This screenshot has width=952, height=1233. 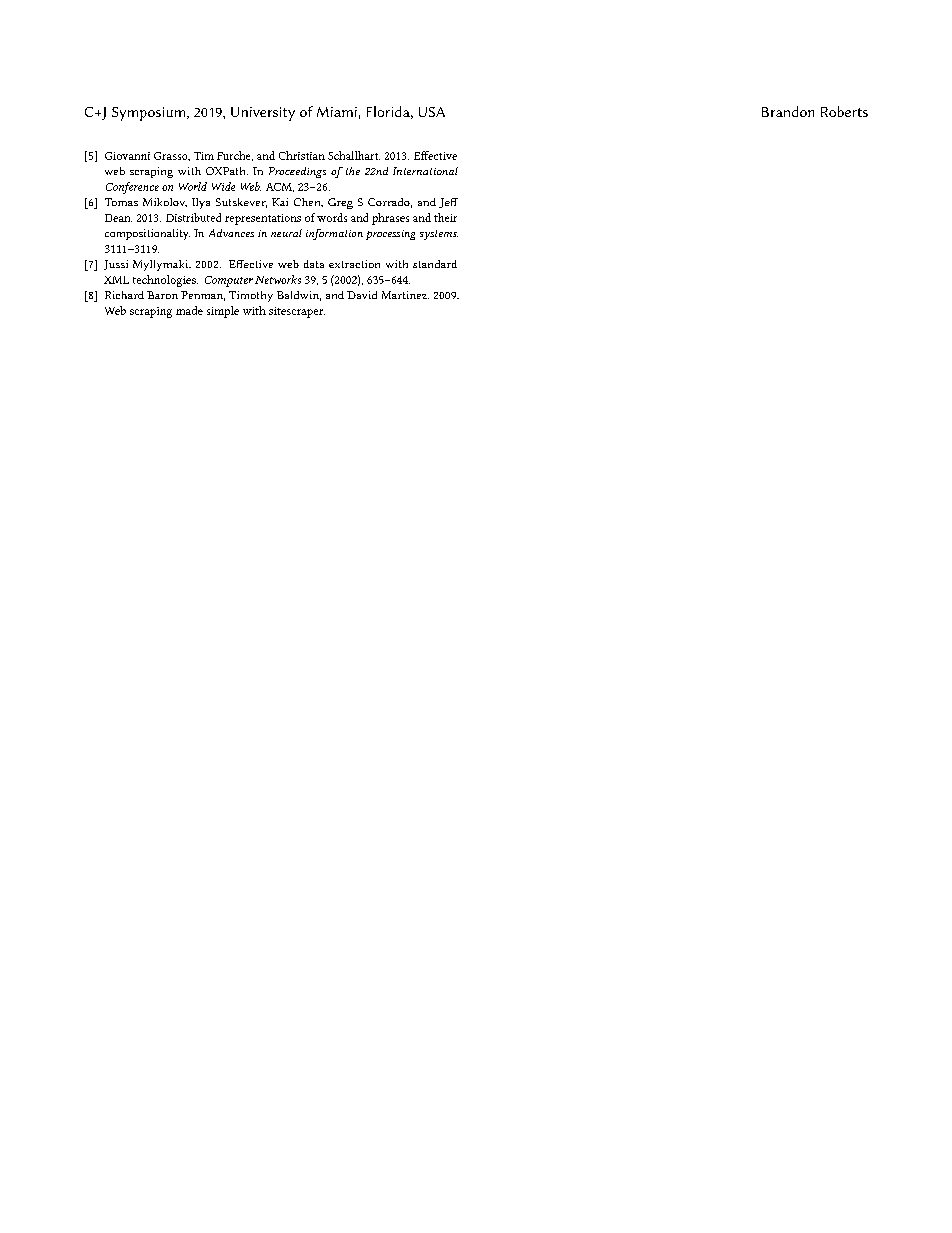 I want to click on Martinez, so click(x=405, y=295).
